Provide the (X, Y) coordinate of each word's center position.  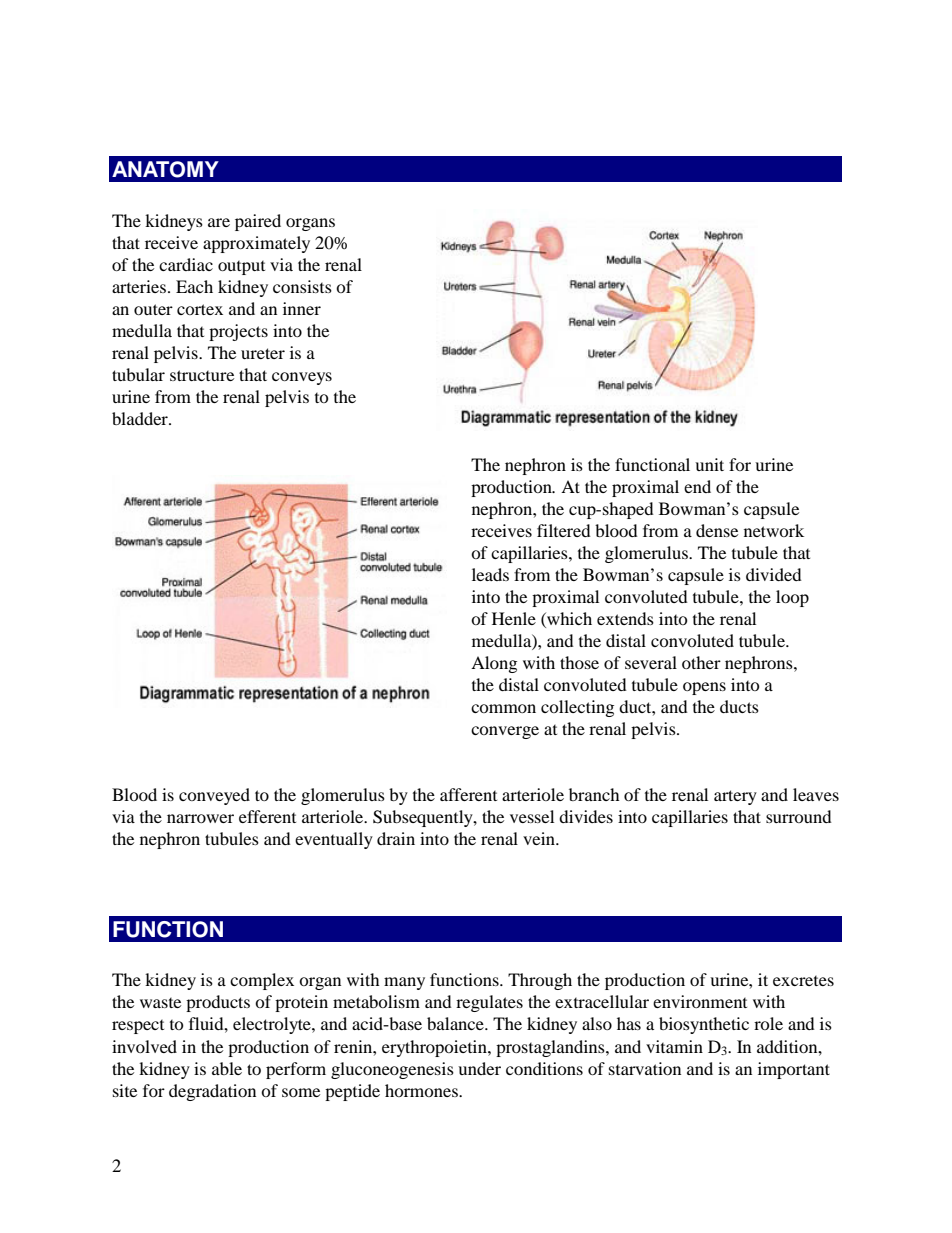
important (794, 1070)
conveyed (214, 796)
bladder (141, 418)
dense (717, 530)
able (227, 1068)
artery (735, 797)
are (219, 222)
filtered (564, 530)
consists (302, 286)
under (479, 1068)
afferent (468, 794)
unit (709, 464)
